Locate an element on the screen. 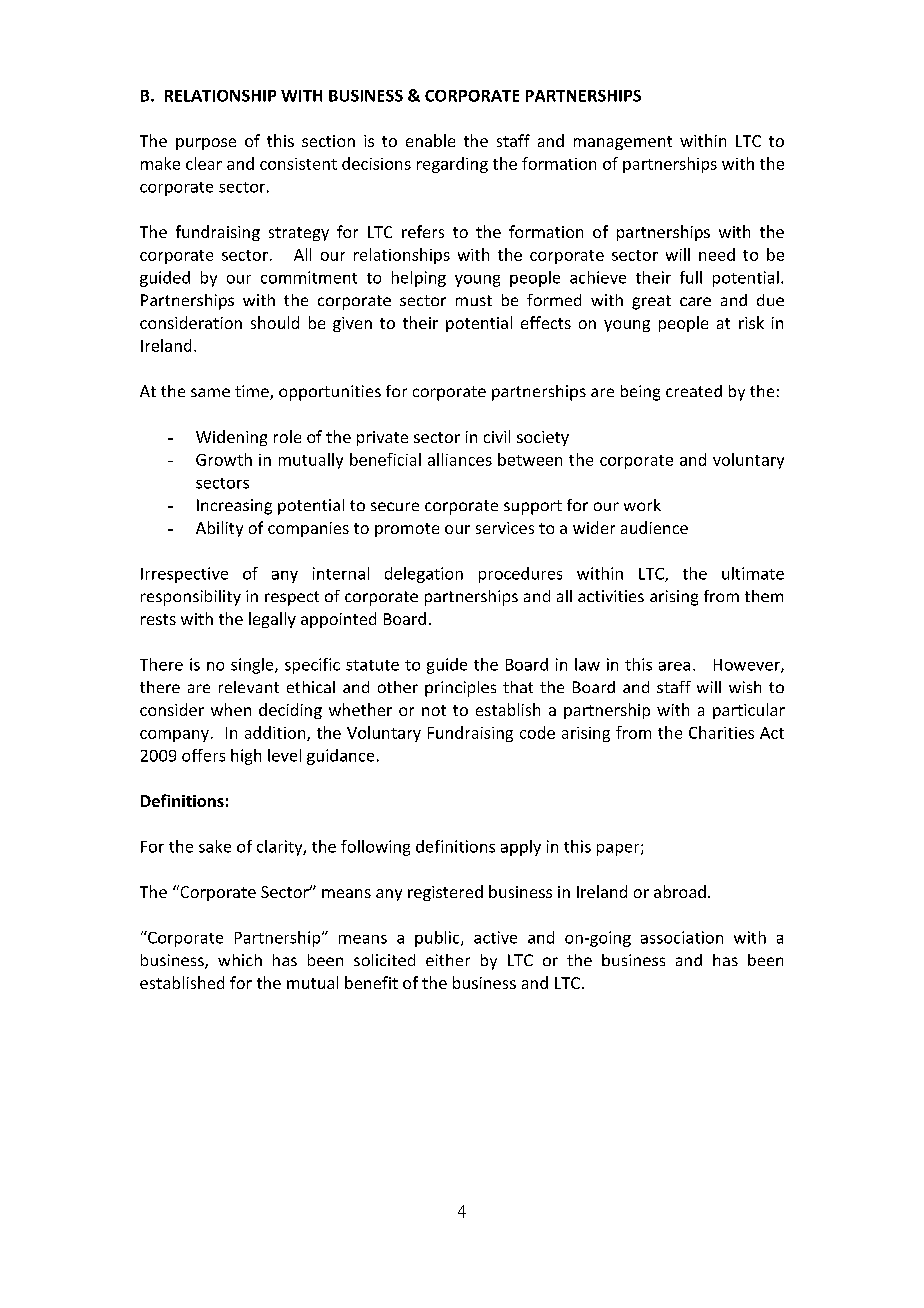 This screenshot has width=924, height=1308. regarding is located at coordinates (452, 165).
